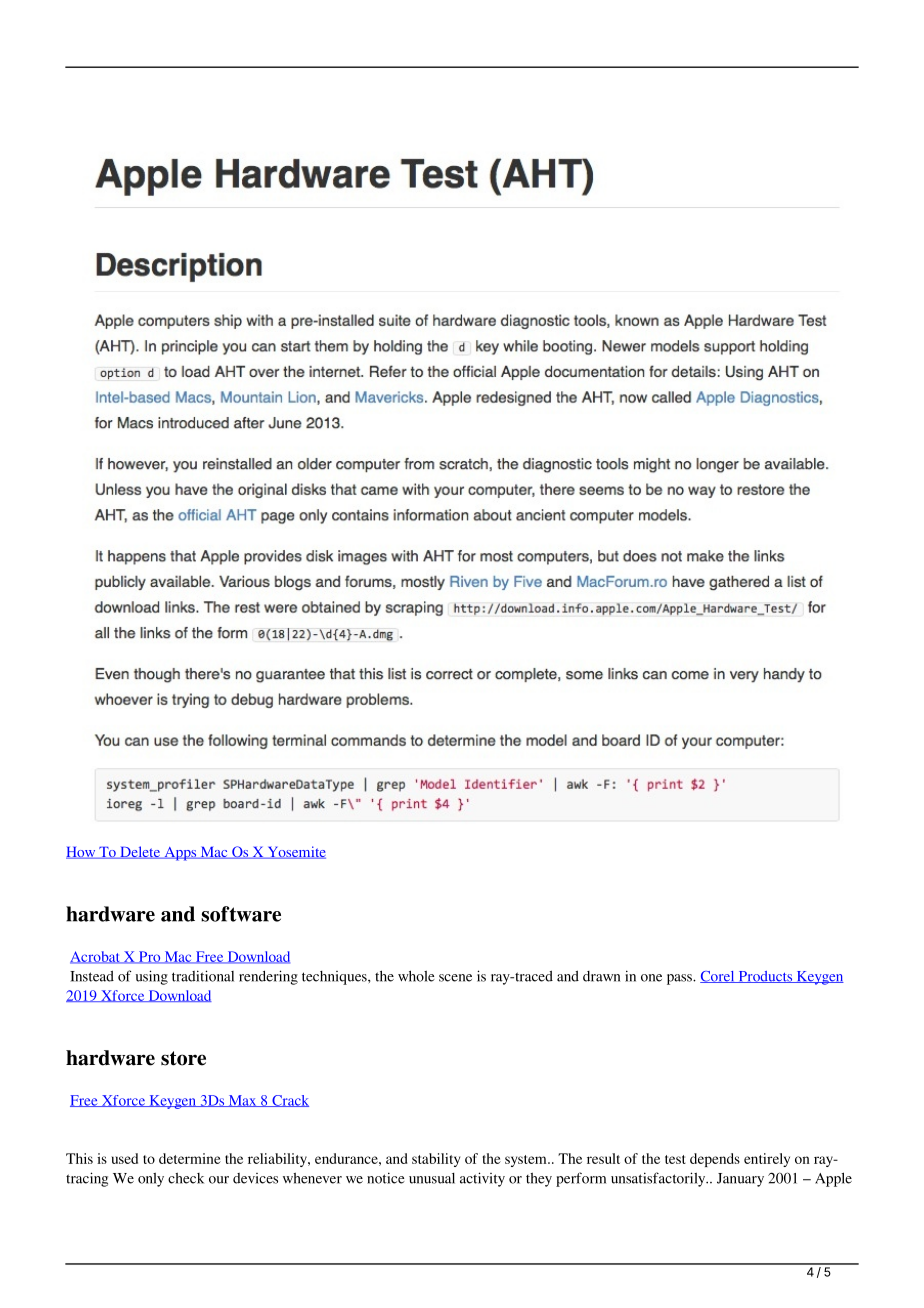  What do you see at coordinates (680, 979) in the document?
I see `pass` at bounding box center [680, 979].
